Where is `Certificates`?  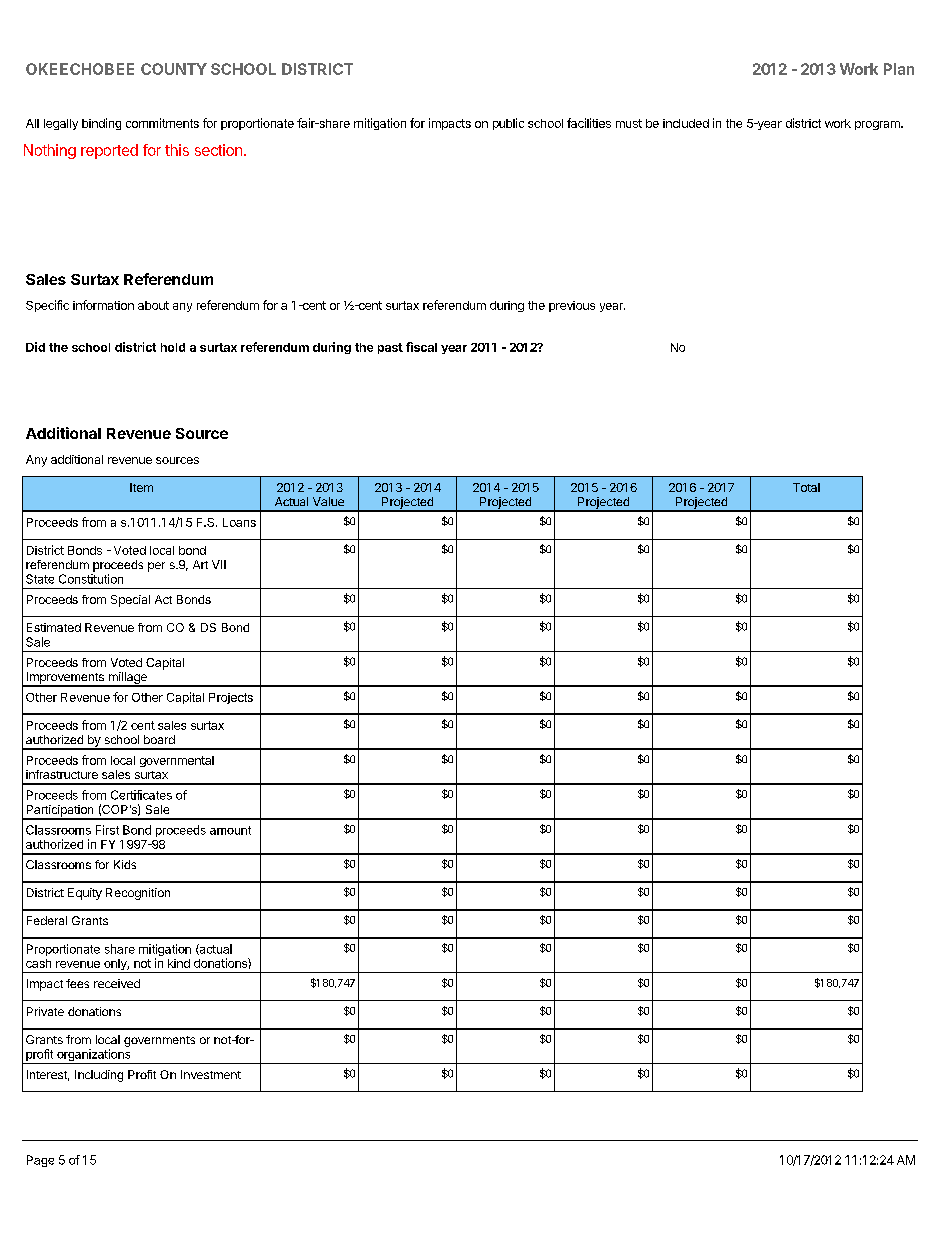 Certificates is located at coordinates (141, 795).
